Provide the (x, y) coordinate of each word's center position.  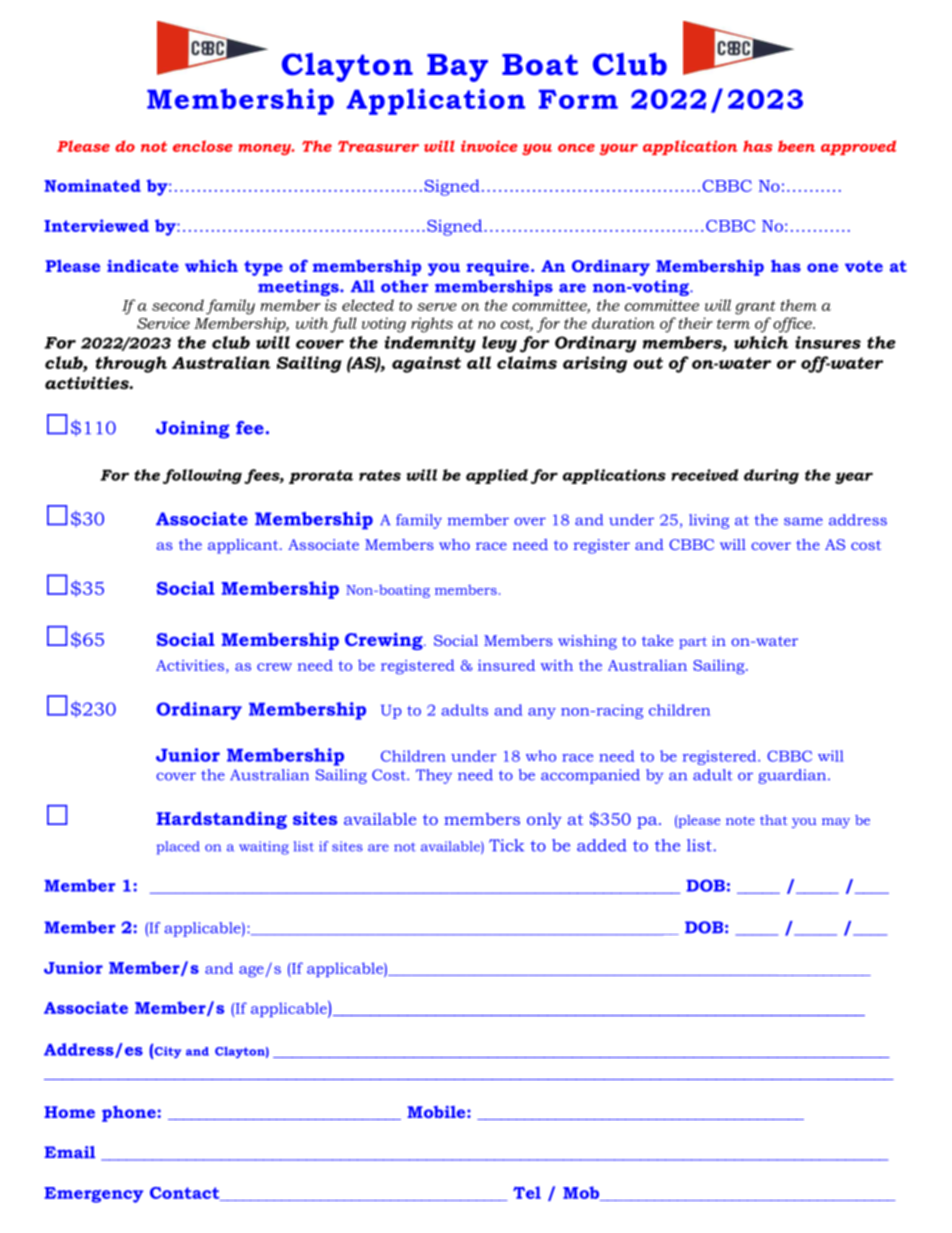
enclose (203, 146)
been (796, 146)
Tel (527, 1192)
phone (130, 1113)
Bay (457, 68)
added (602, 845)
